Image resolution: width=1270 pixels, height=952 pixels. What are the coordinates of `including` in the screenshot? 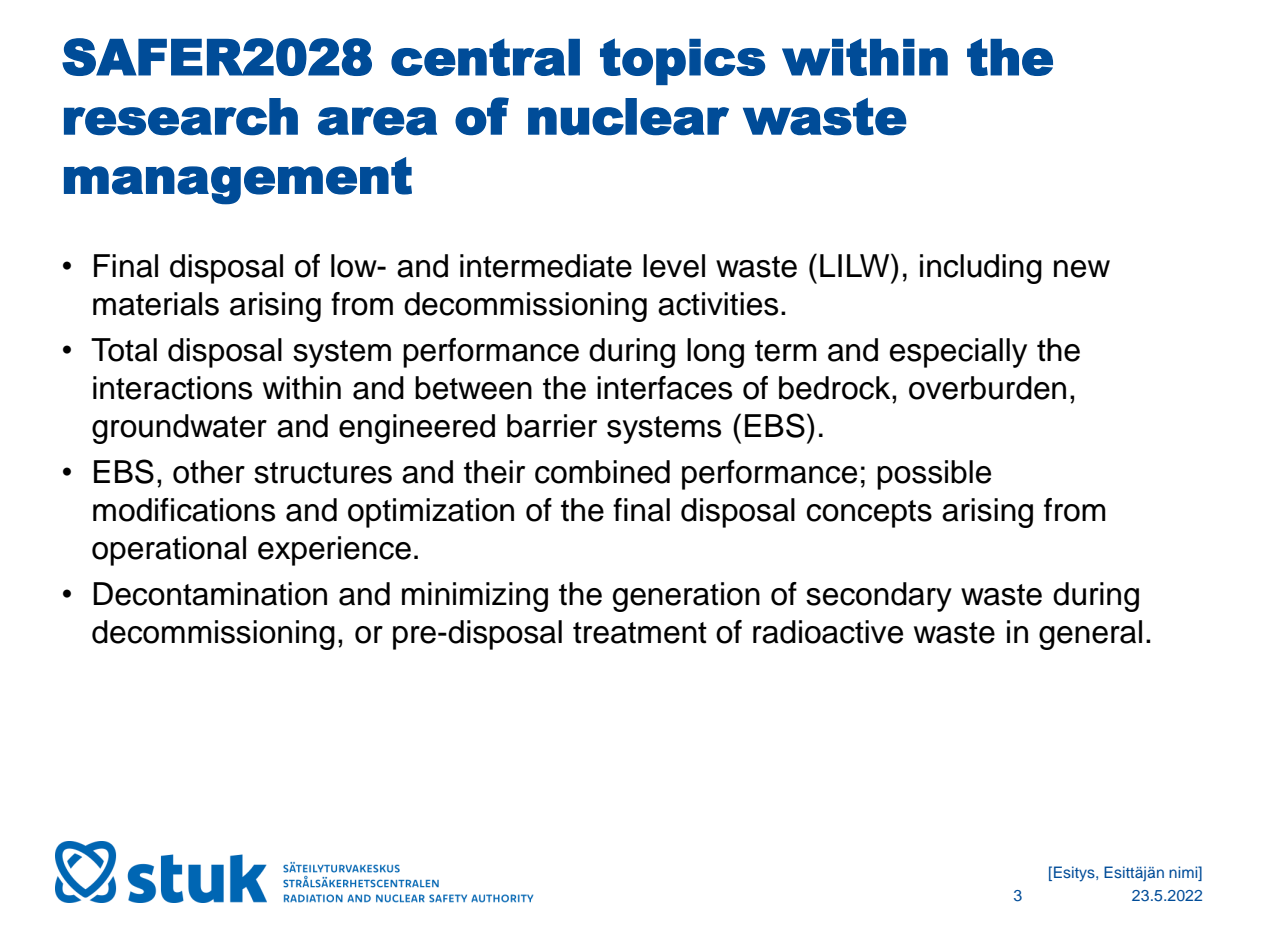 It's located at (981, 269).
